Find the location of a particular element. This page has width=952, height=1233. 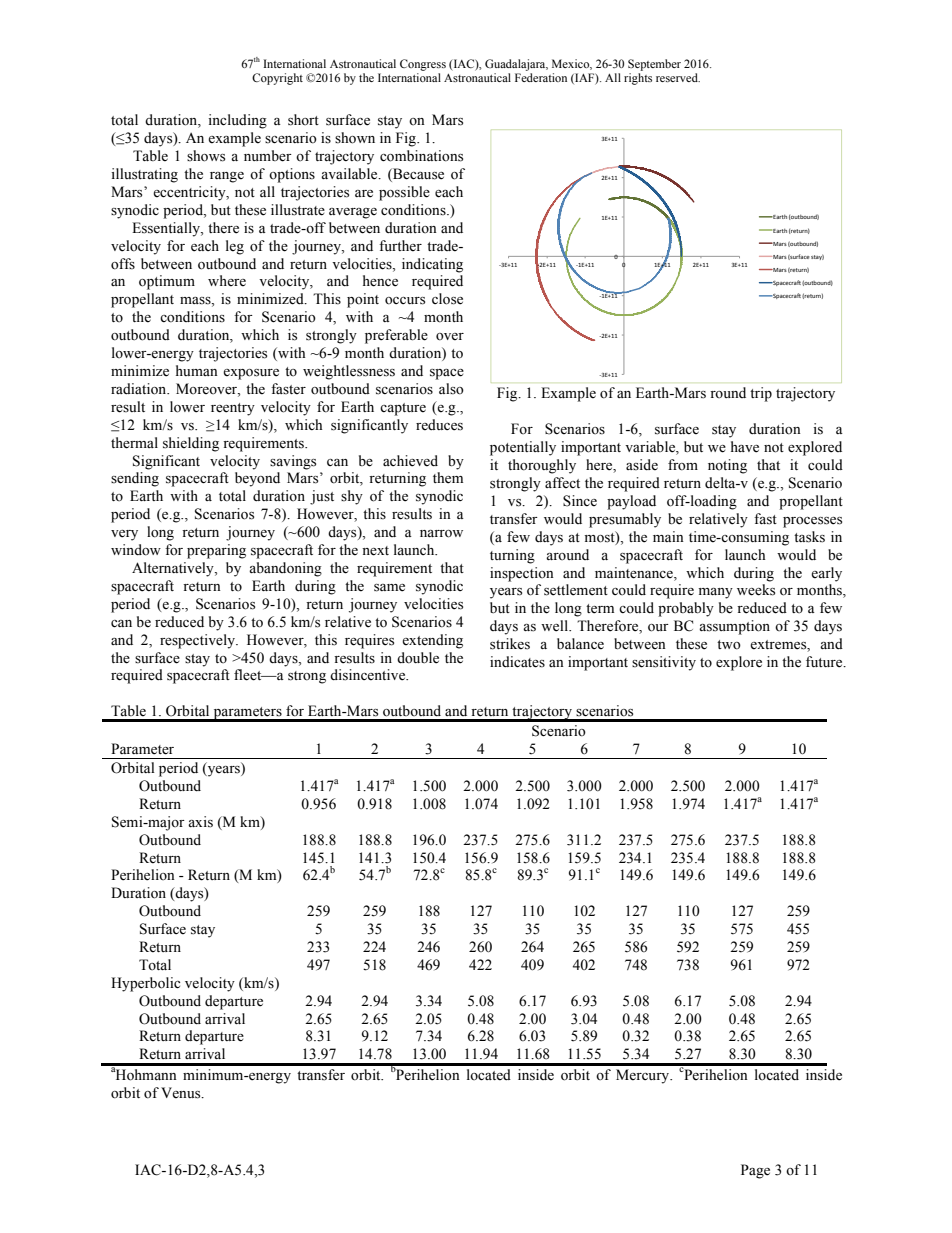

indicates is located at coordinates (517, 662).
